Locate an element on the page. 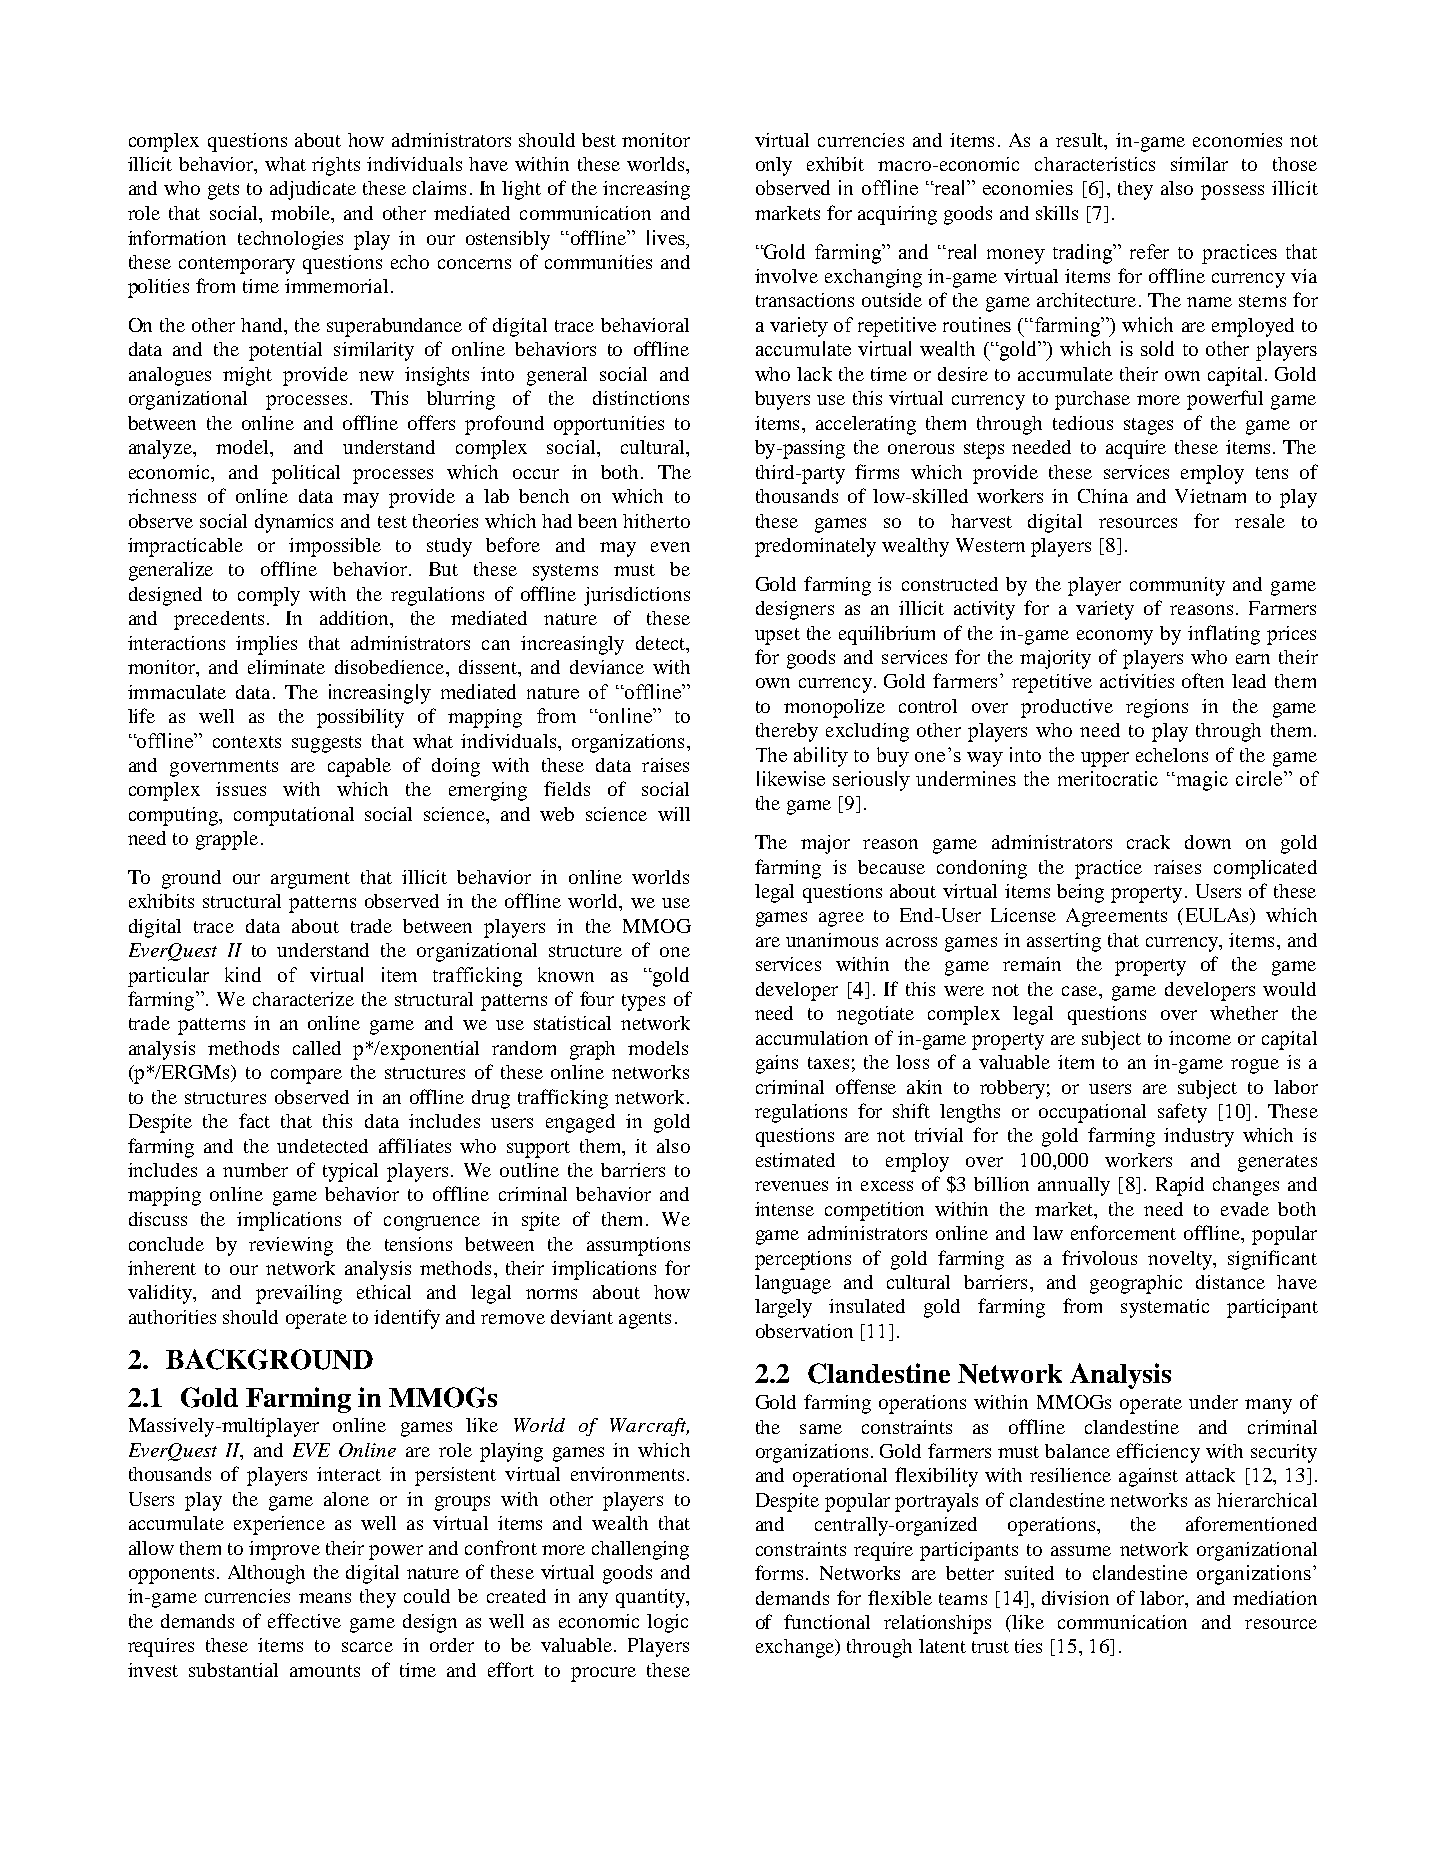  being is located at coordinates (1080, 893).
